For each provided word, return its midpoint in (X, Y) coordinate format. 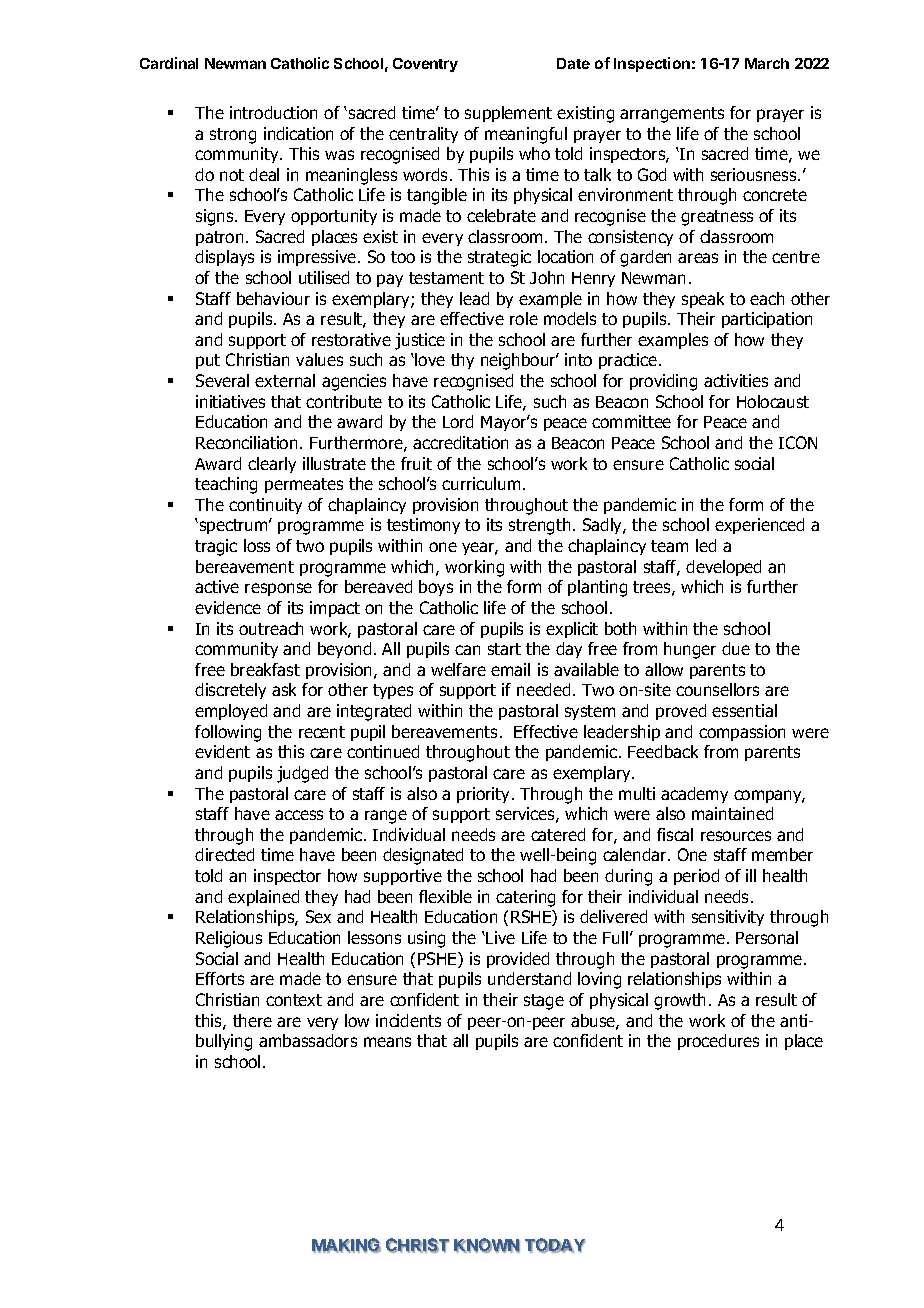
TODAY (555, 1245)
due (736, 648)
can (467, 650)
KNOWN (487, 1245)
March (767, 63)
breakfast (265, 669)
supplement (508, 114)
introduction (273, 112)
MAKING (346, 1245)
